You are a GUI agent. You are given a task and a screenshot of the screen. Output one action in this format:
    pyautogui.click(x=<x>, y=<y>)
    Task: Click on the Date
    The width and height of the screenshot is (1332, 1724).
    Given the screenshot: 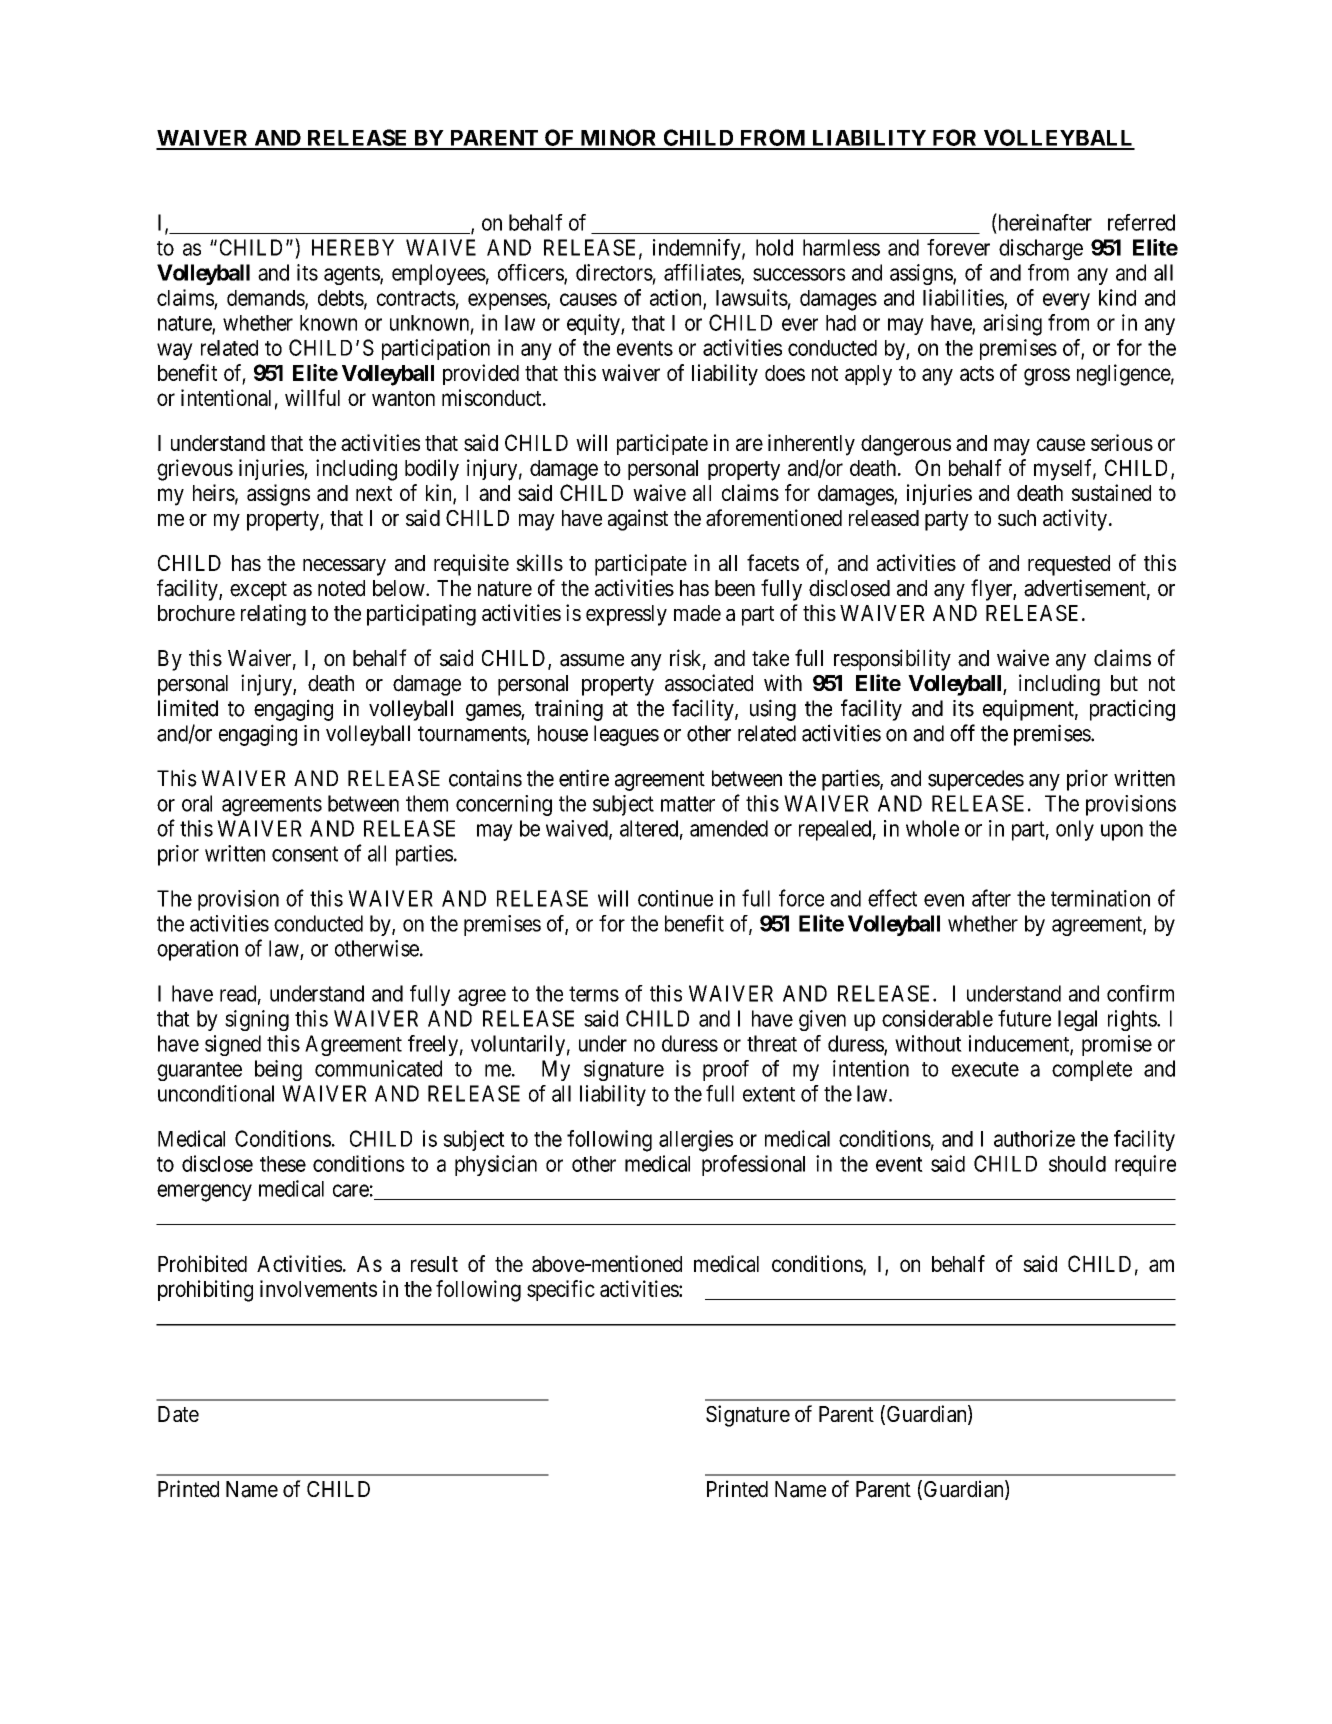 What is the action you would take?
    pyautogui.click(x=178, y=1414)
